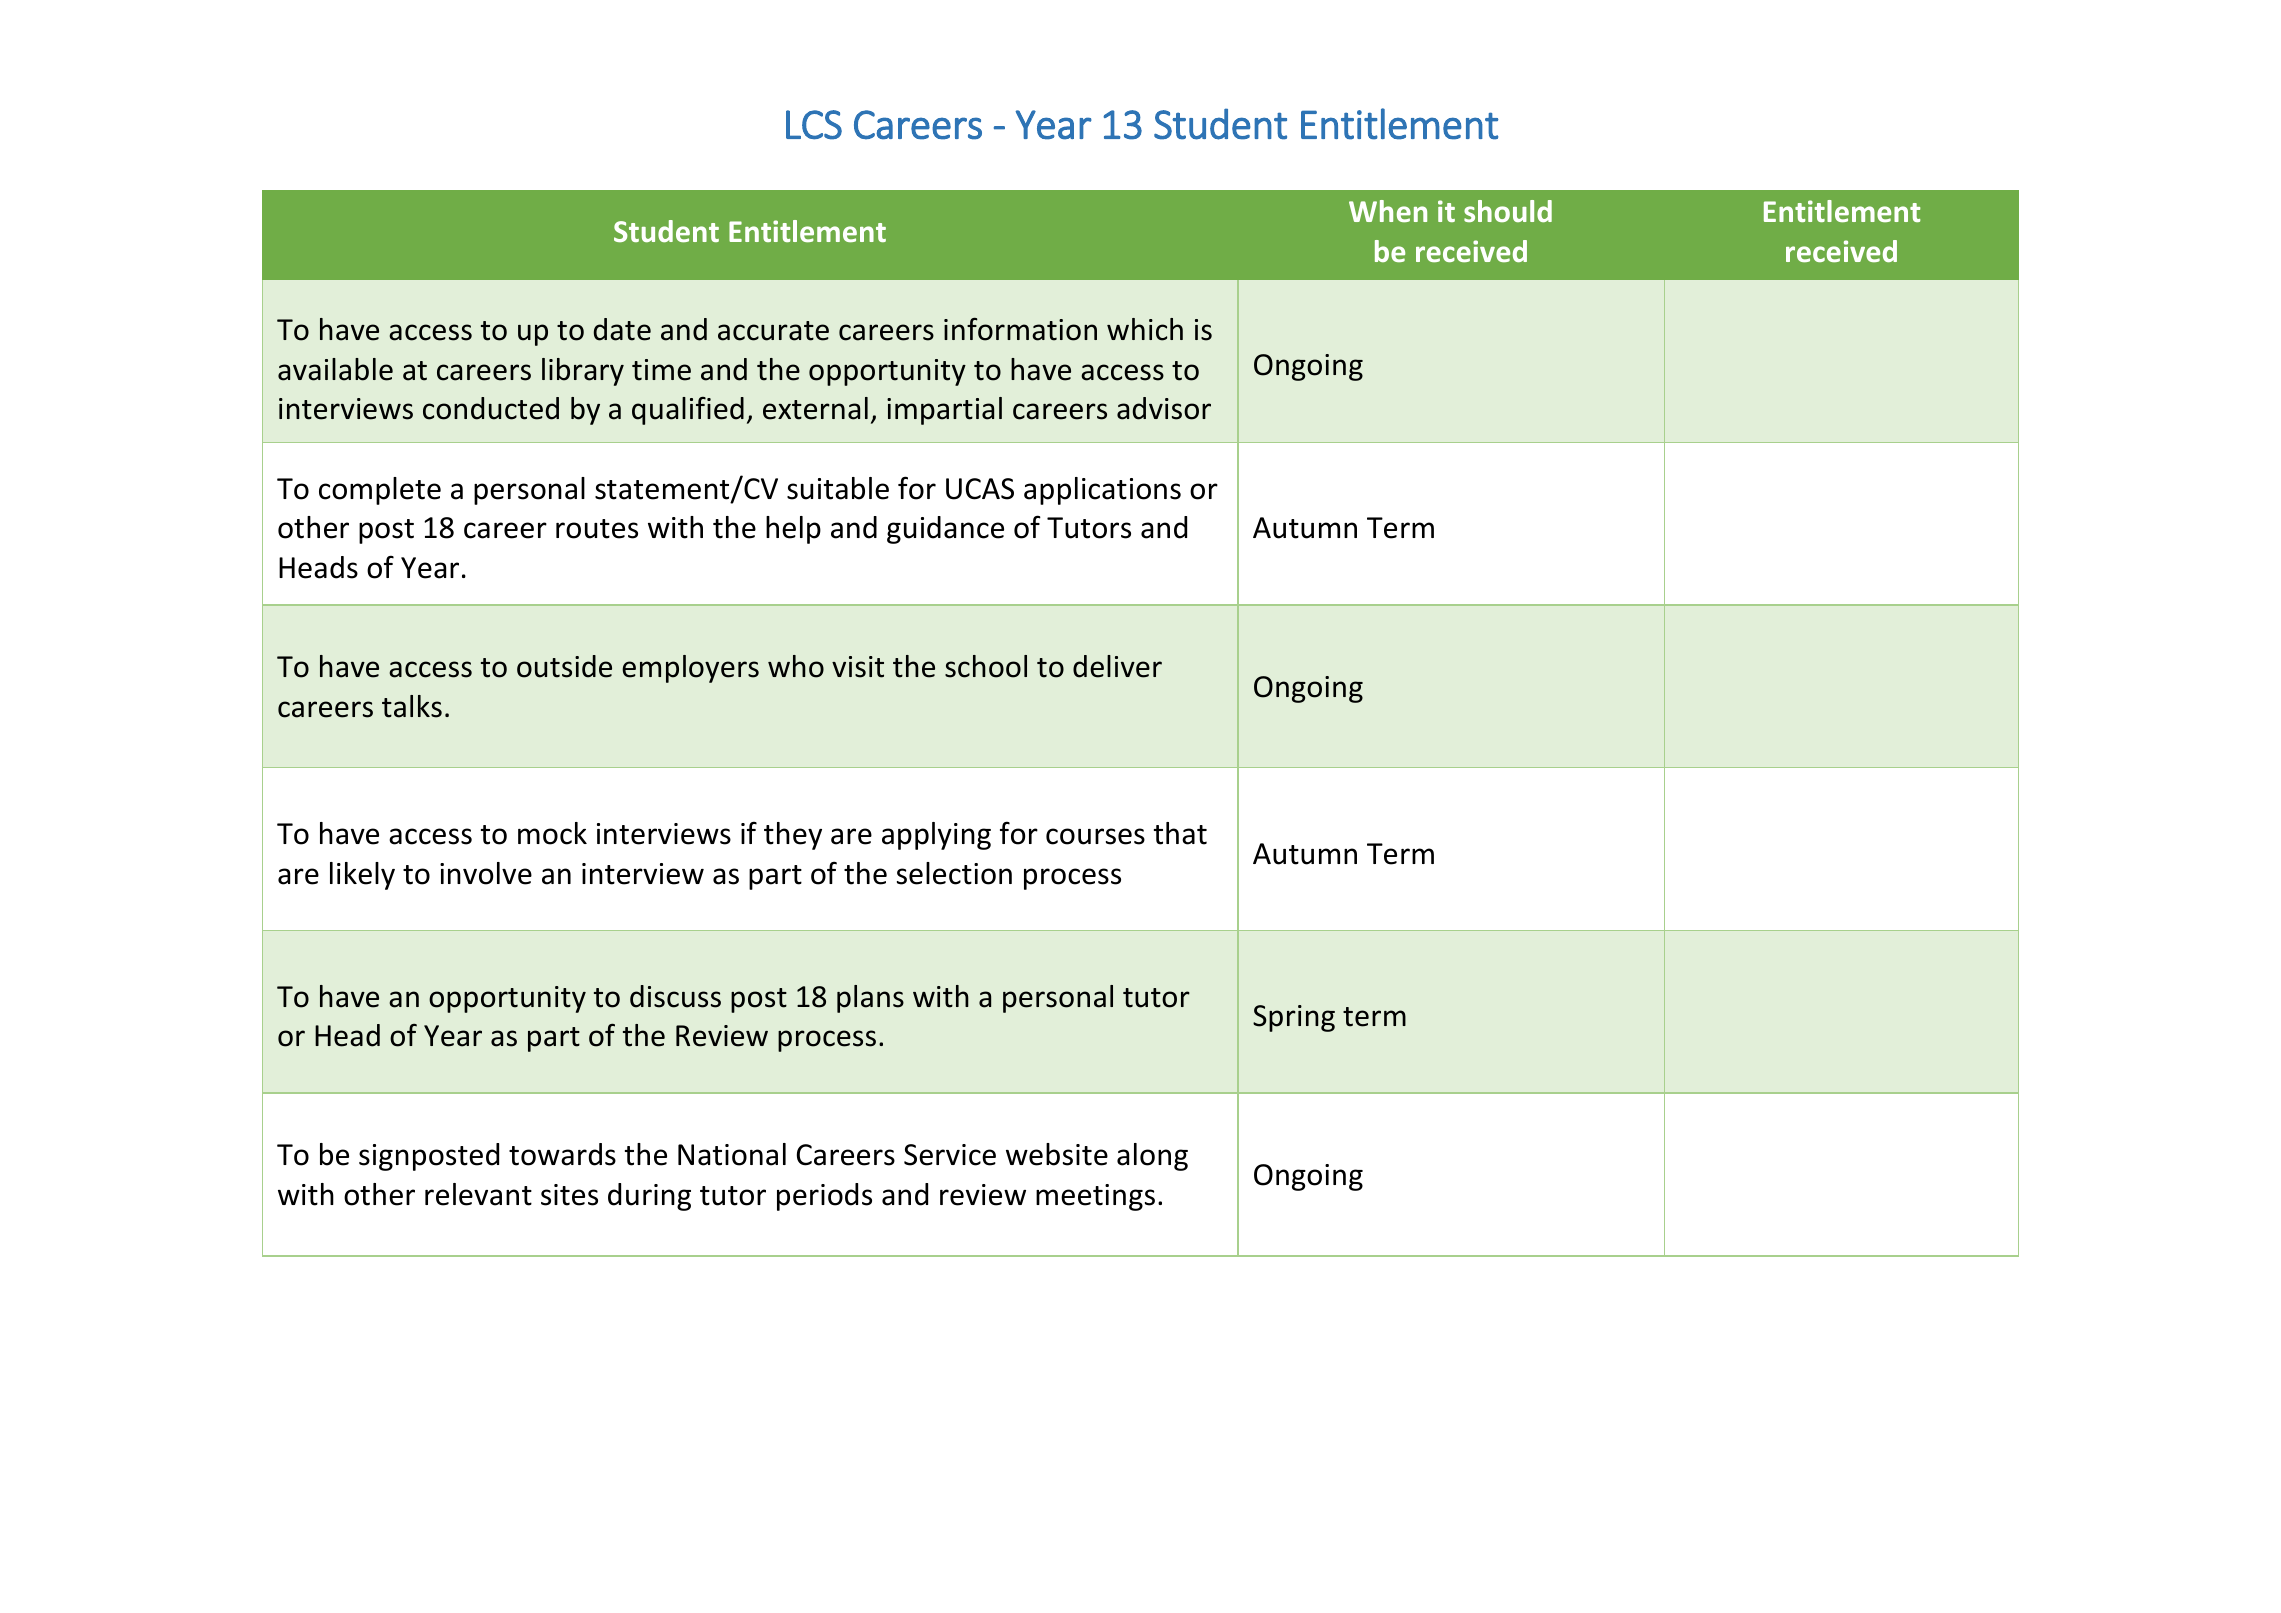 The height and width of the screenshot is (1613, 2281). Describe the element at coordinates (858, 667) in the screenshot. I see `visit` at that location.
